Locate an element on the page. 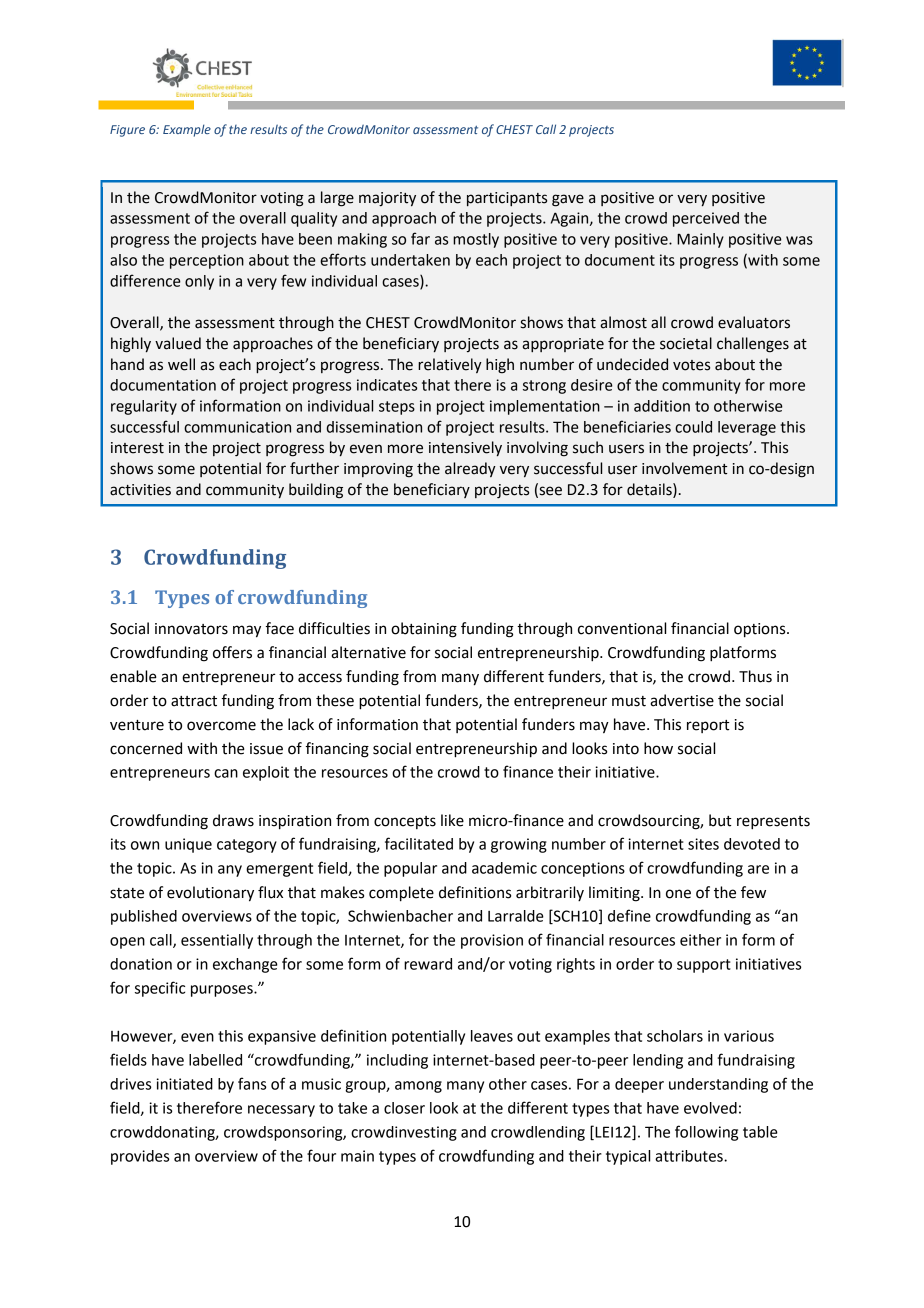 The height and width of the page is (1308, 924). following is located at coordinates (706, 1133).
